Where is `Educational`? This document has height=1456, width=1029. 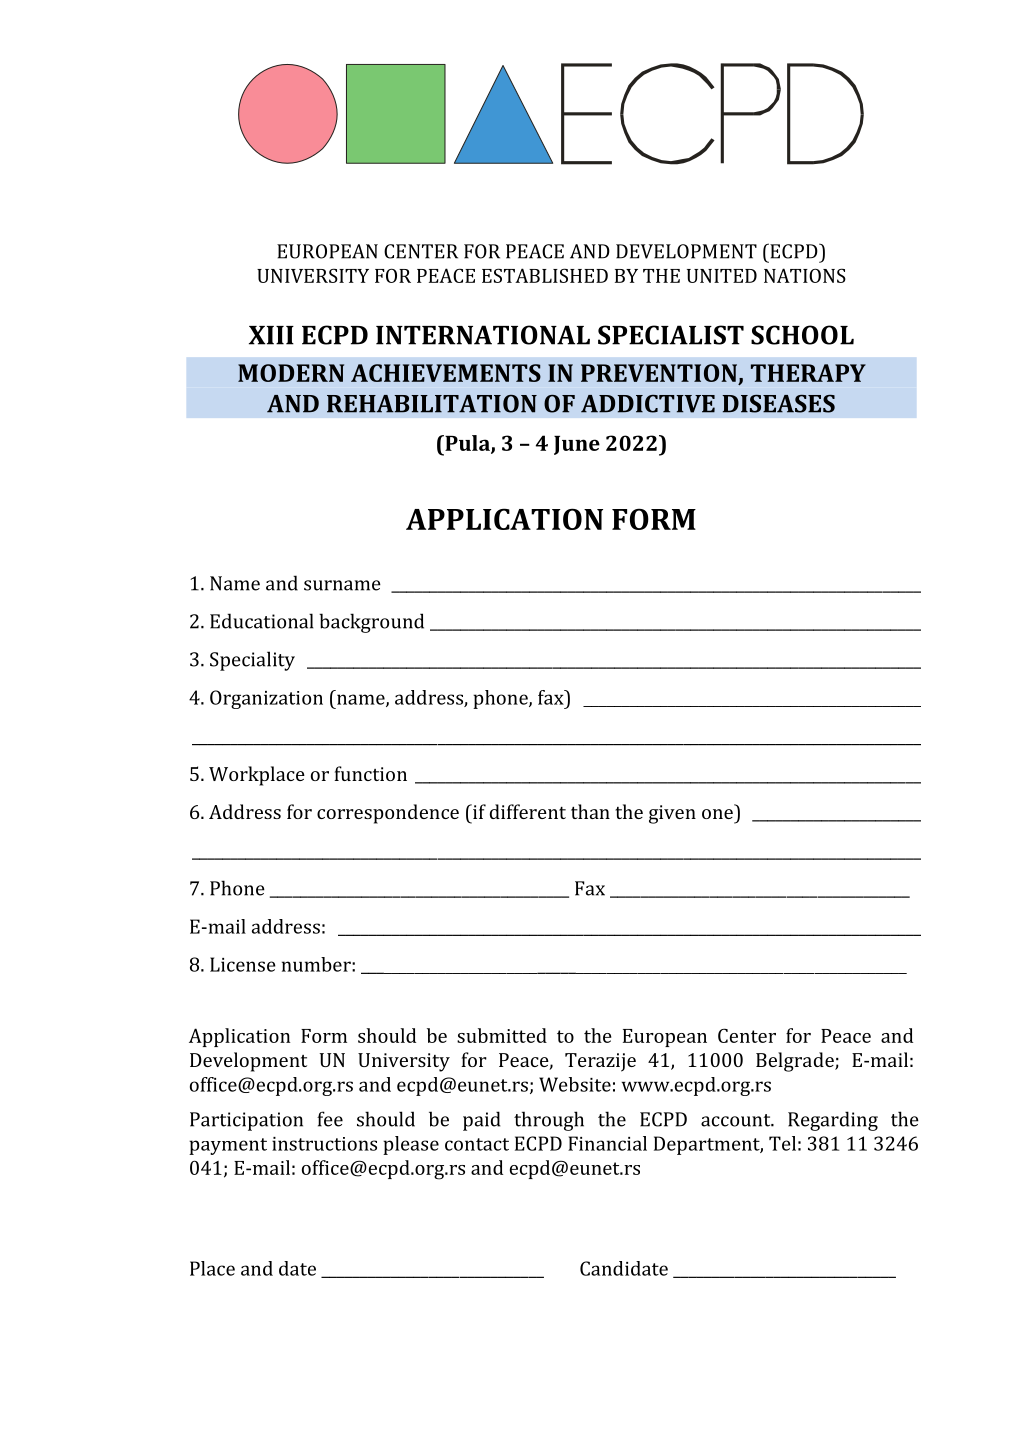
Educational is located at coordinates (261, 621).
